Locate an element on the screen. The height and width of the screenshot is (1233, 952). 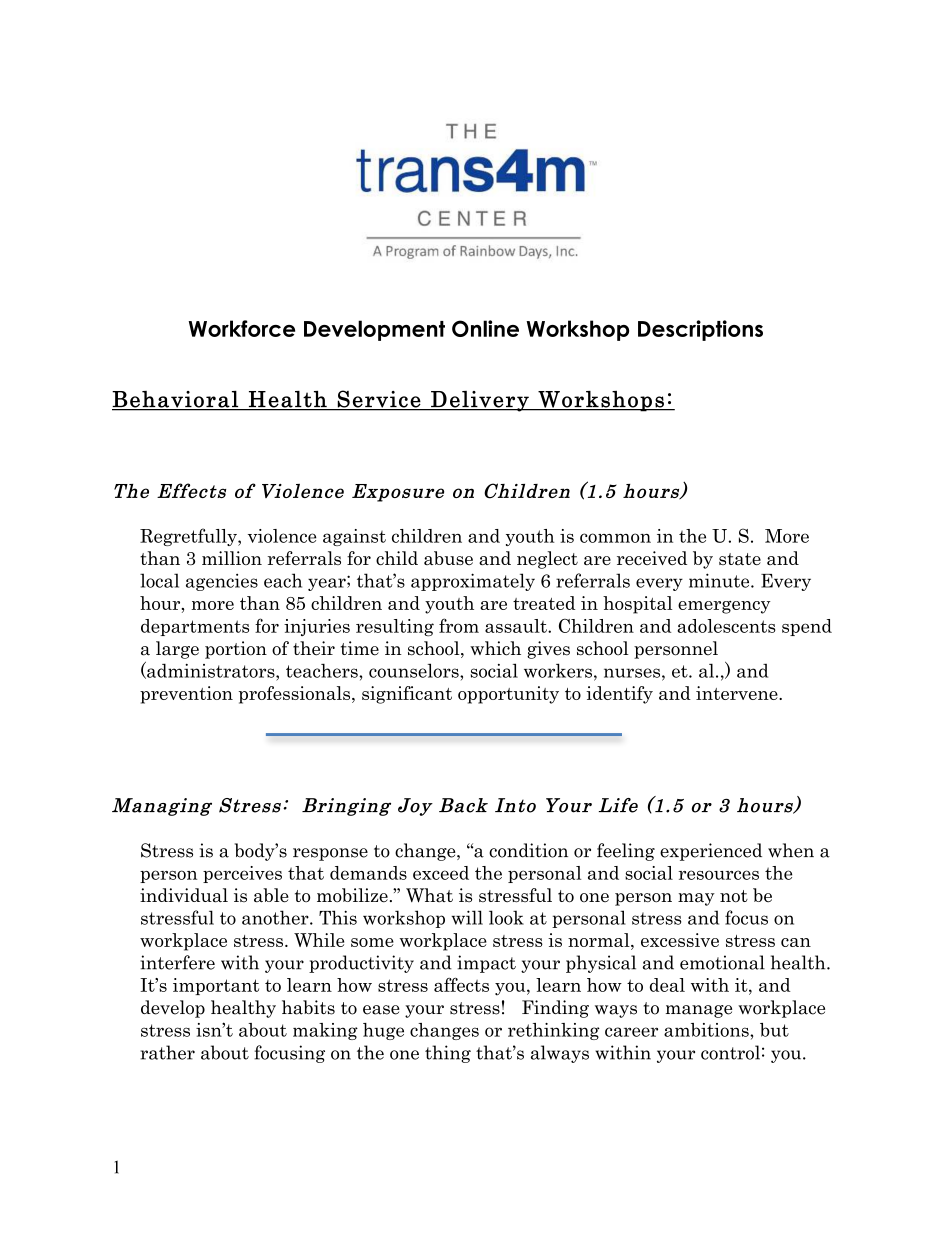
state is located at coordinates (740, 559).
